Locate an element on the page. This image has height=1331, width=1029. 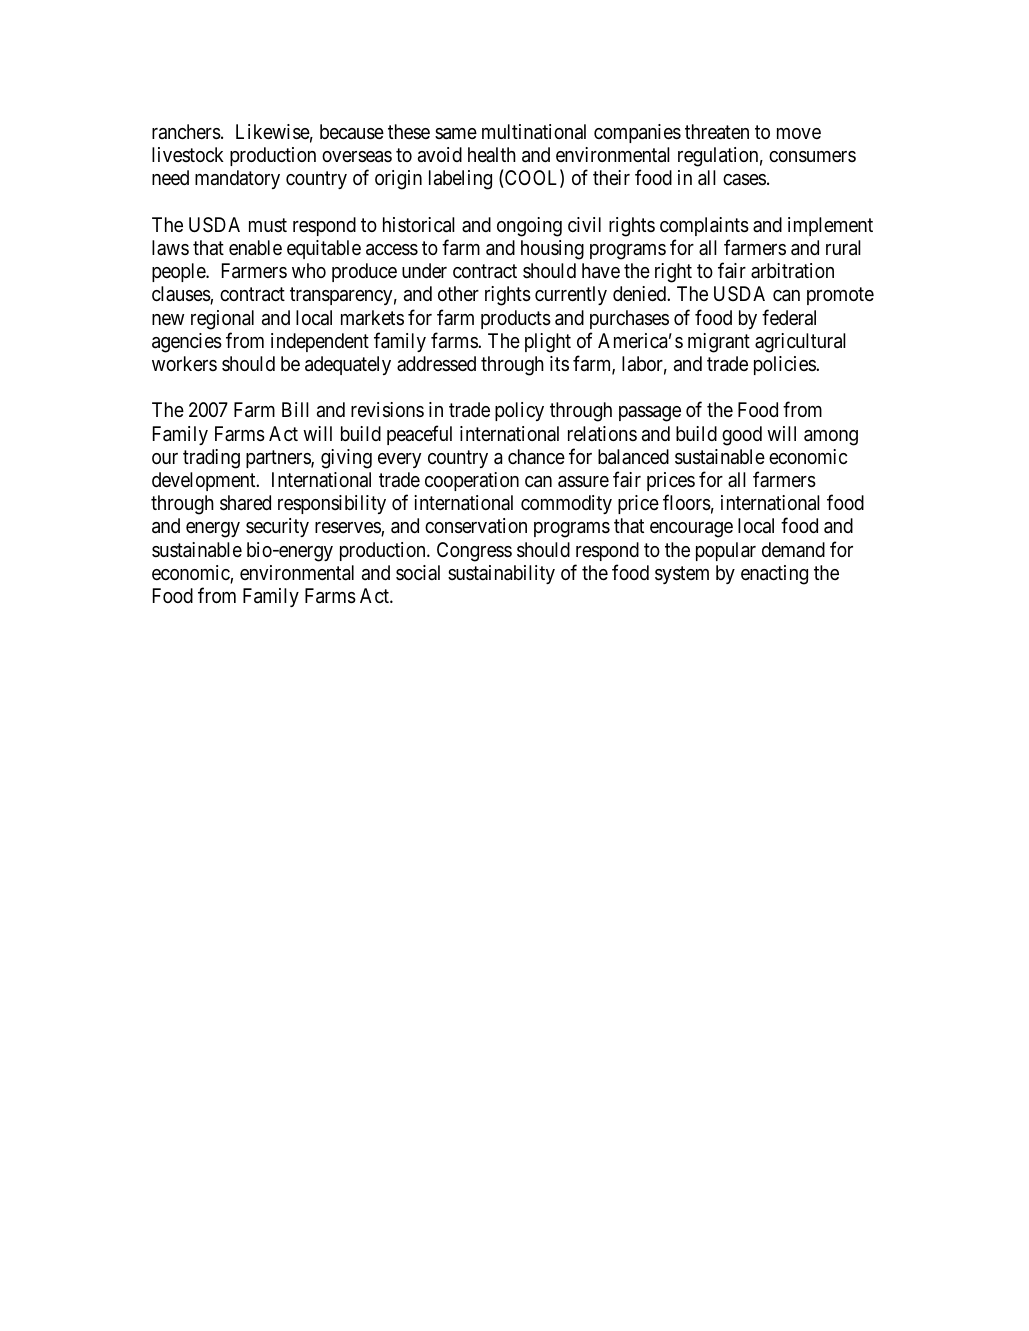
agencies is located at coordinates (187, 343).
